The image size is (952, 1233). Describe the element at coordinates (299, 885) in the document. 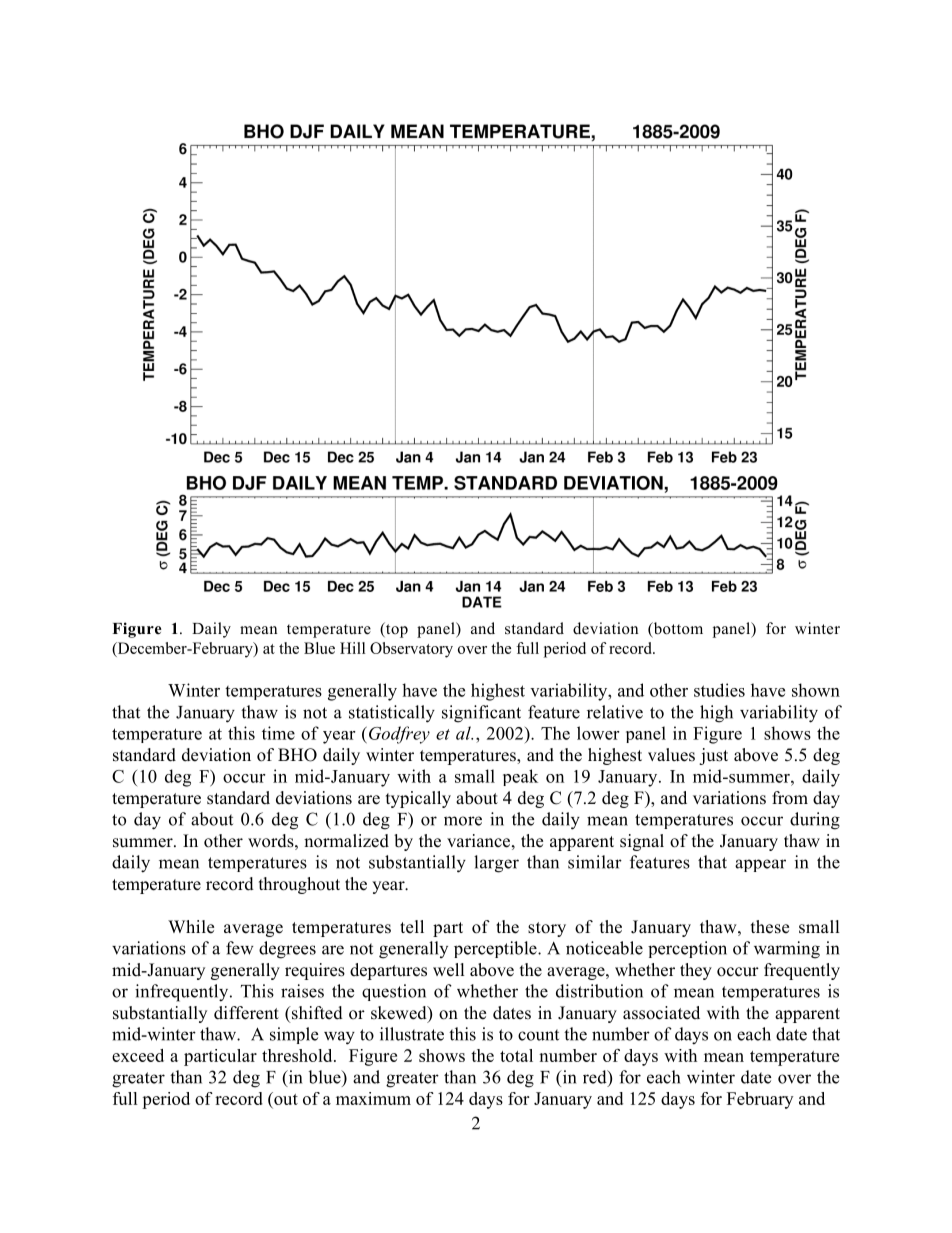

I see `throughout` at that location.
